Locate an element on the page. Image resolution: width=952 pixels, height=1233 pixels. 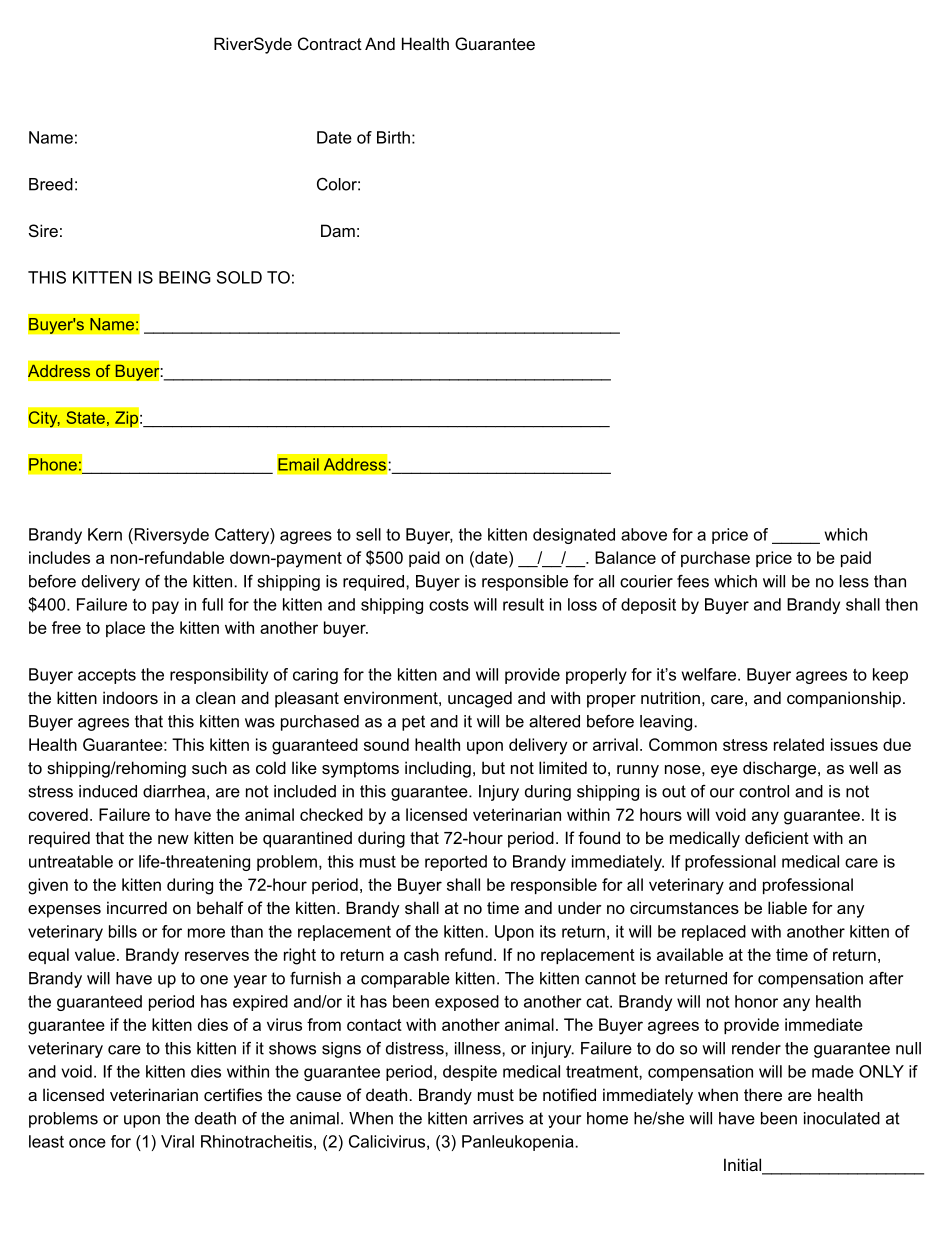
Dam is located at coordinates (338, 230).
